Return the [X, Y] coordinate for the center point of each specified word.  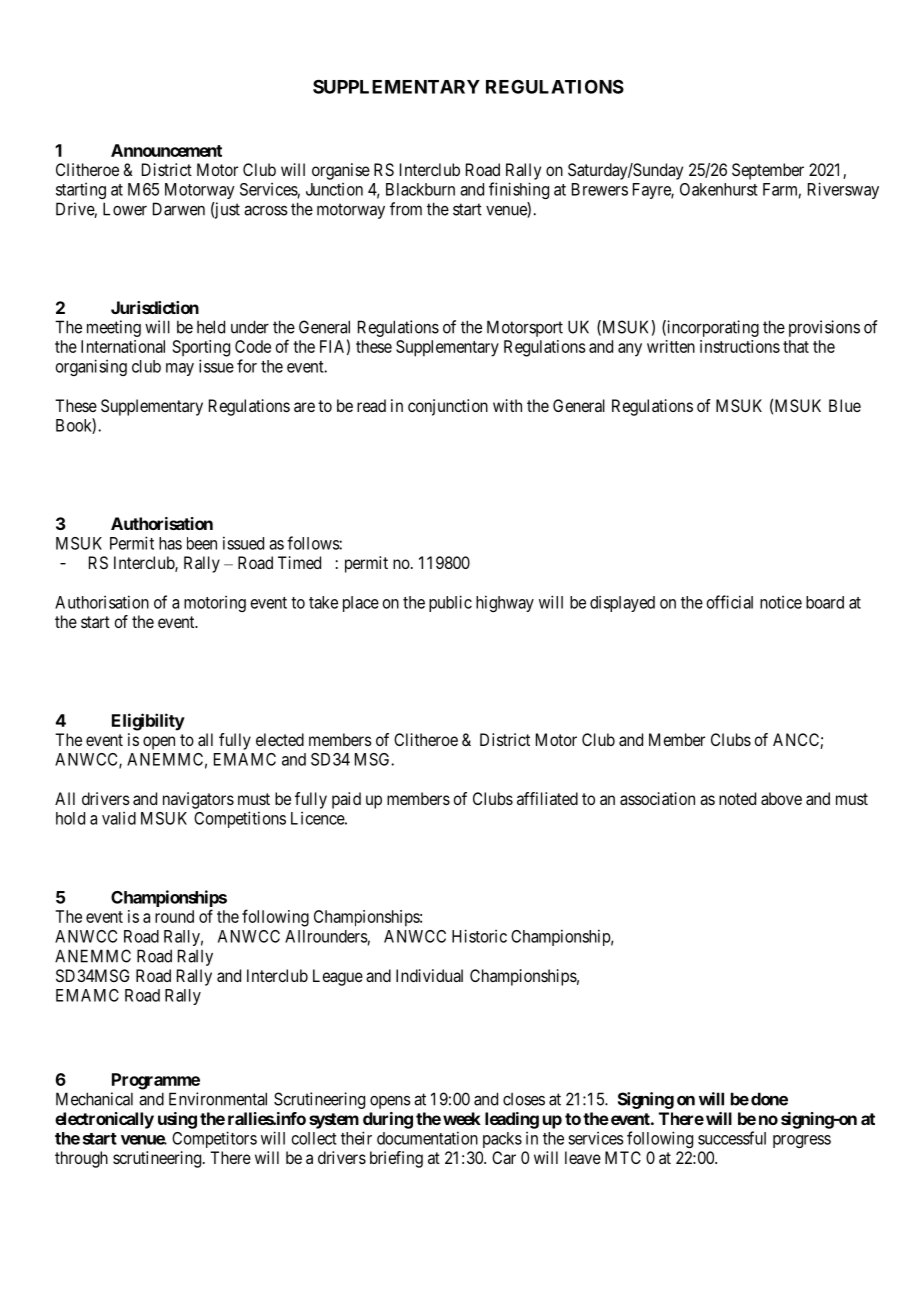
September [768, 171]
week [462, 1118]
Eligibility [148, 722]
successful [732, 1138]
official [730, 602]
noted [737, 798]
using [177, 1120]
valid [119, 818]
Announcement [166, 150]
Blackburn [420, 189]
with [507, 405]
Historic [479, 936]
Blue [845, 405]
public [450, 603]
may [180, 369]
